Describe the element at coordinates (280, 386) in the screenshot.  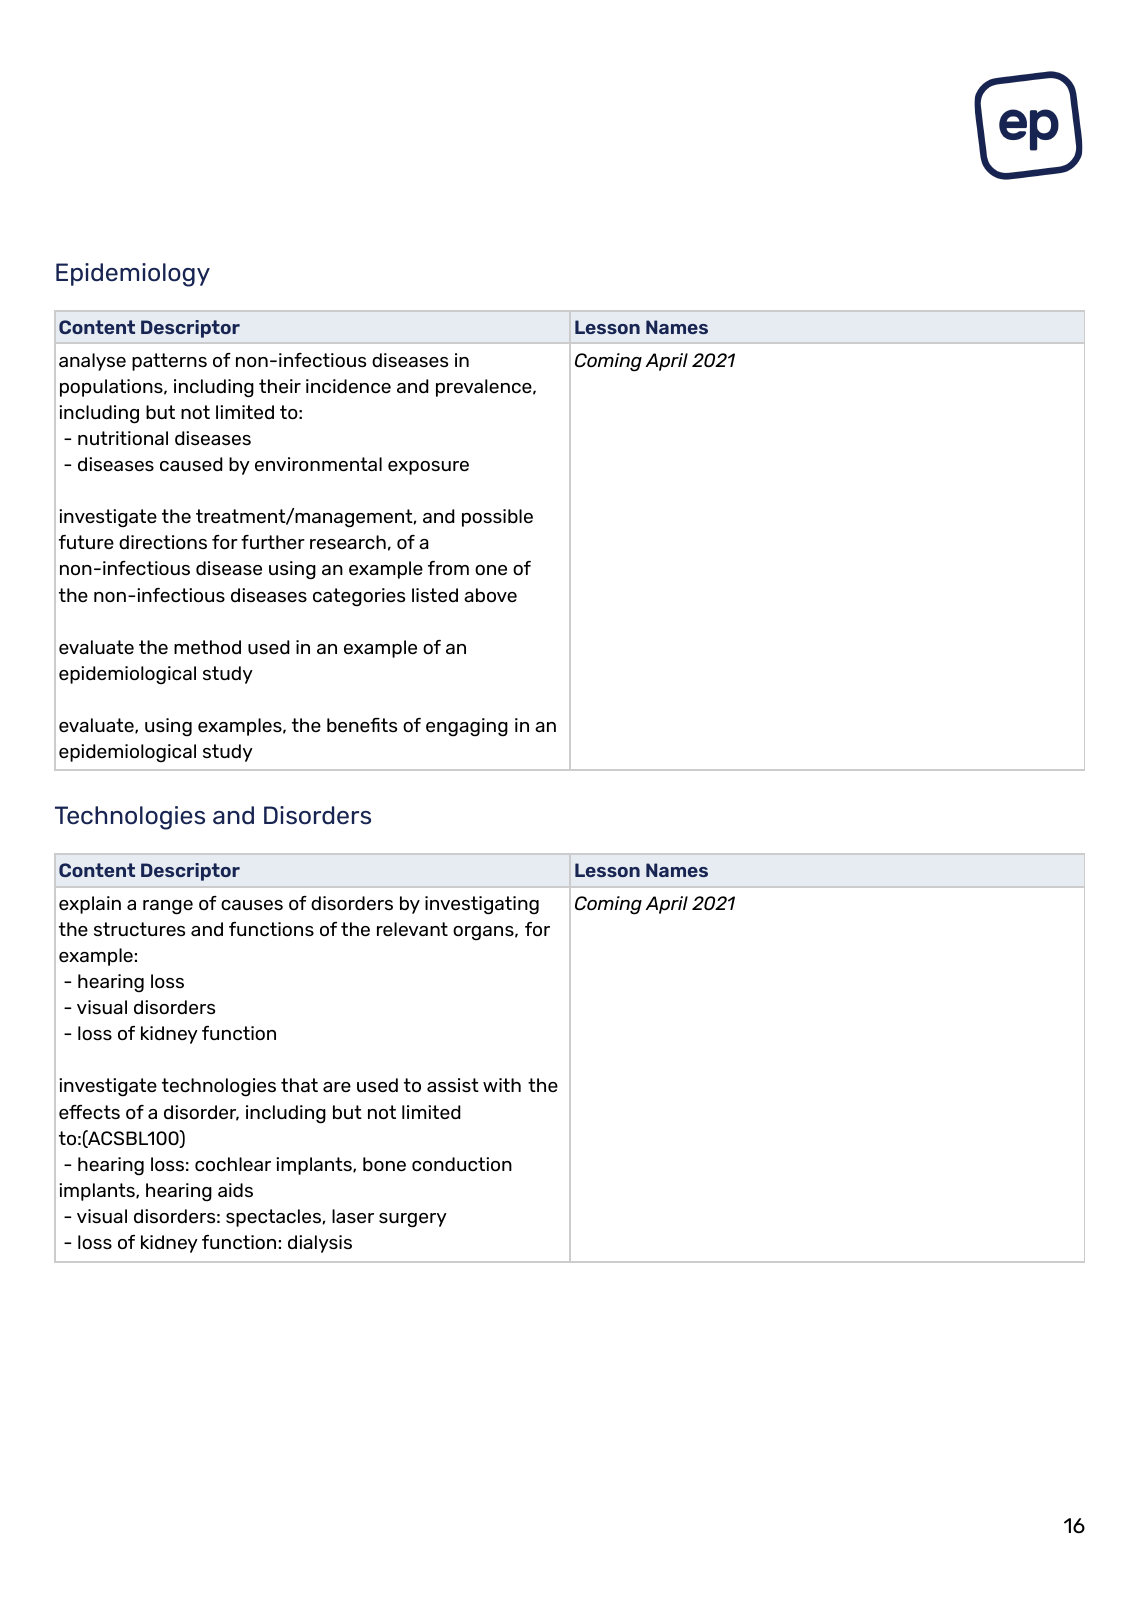
I see `their` at that location.
